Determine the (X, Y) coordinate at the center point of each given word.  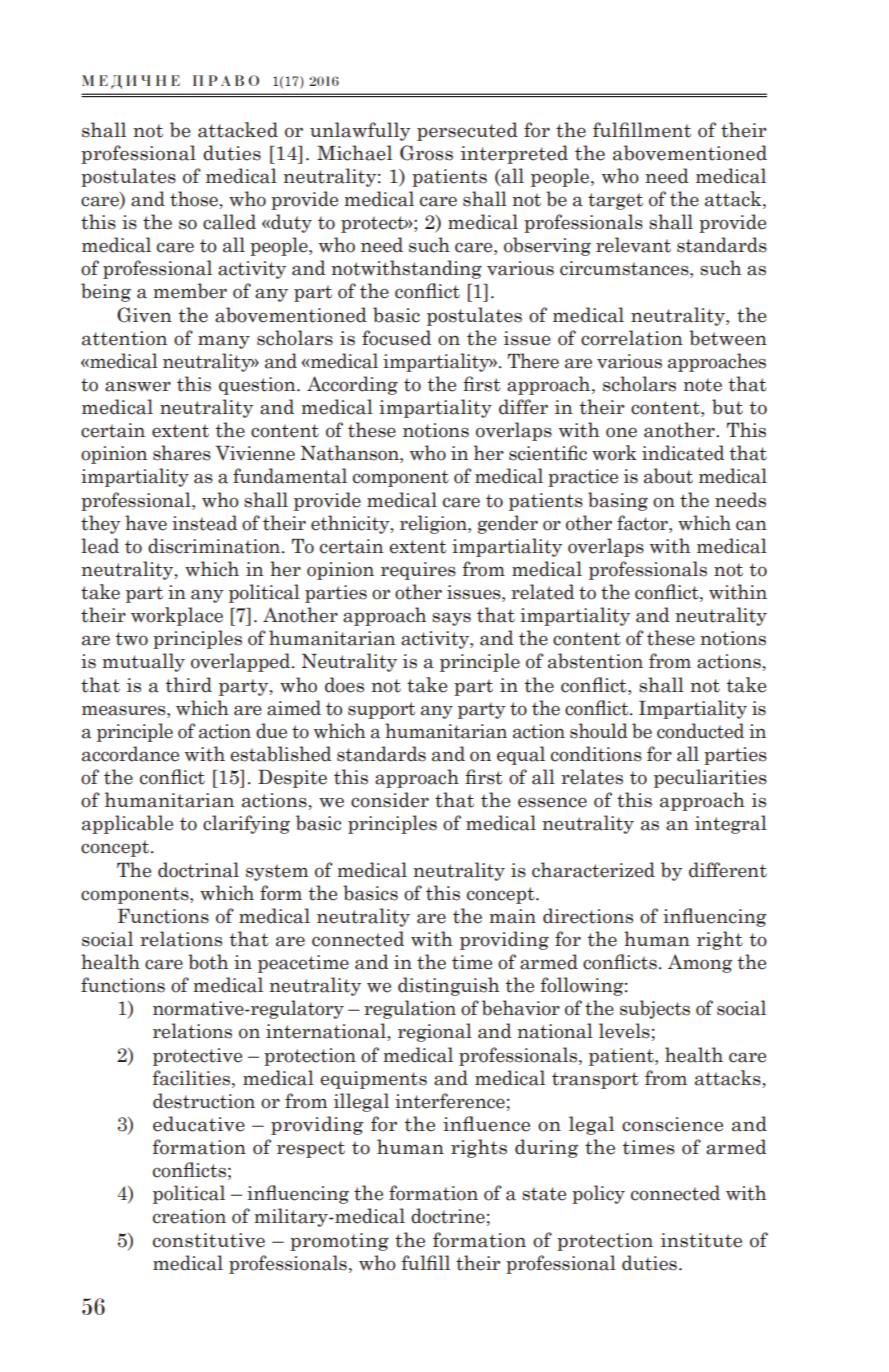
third (189, 685)
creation (189, 1216)
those (195, 199)
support (381, 710)
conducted (700, 731)
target (615, 201)
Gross (426, 153)
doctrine (448, 1216)
